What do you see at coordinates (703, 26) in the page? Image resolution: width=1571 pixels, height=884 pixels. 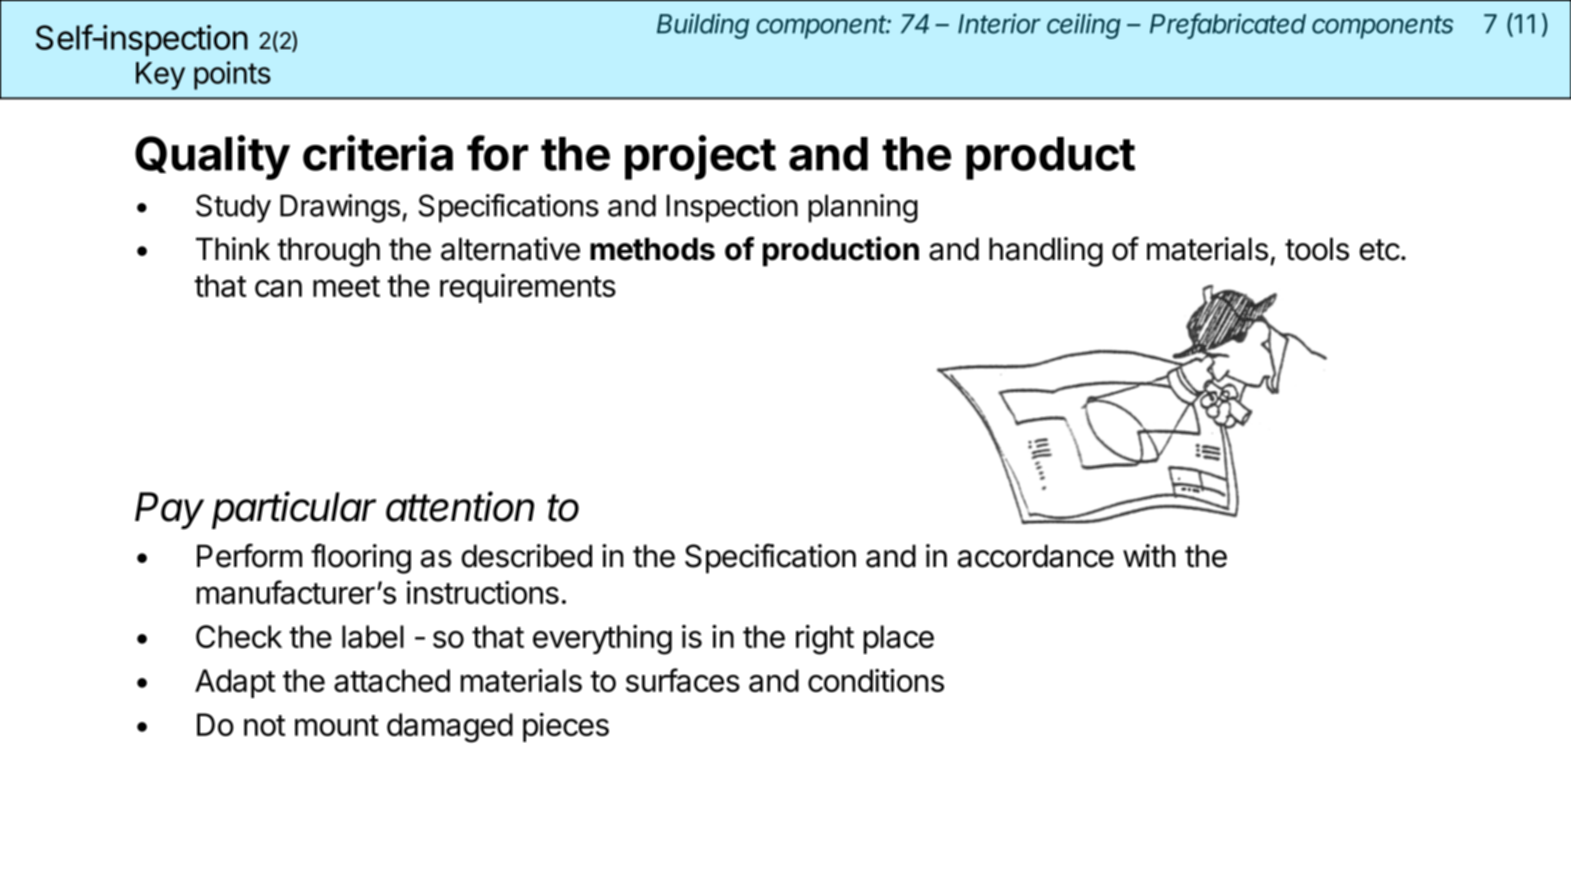 I see `Building` at bounding box center [703, 26].
